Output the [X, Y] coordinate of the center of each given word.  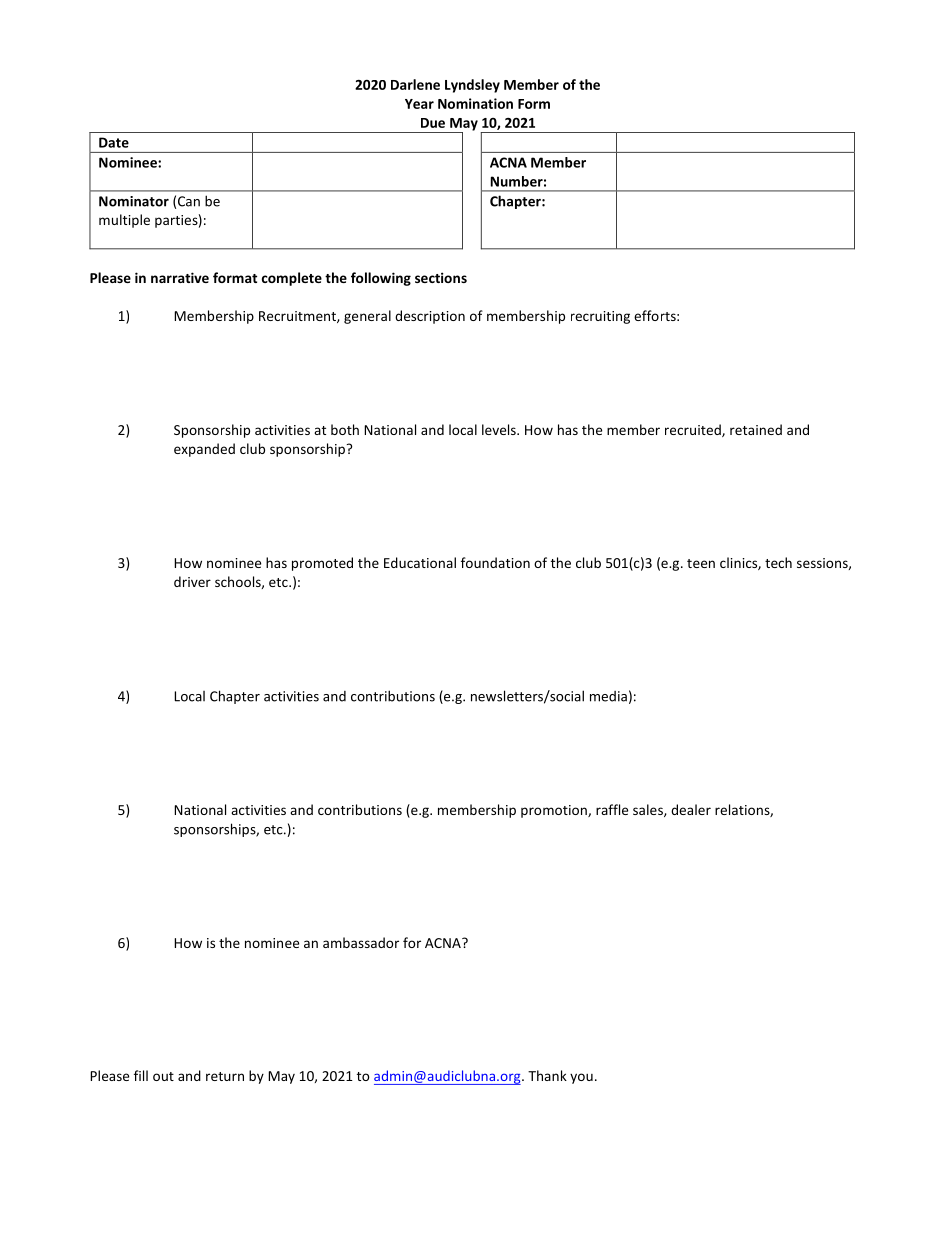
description [430, 317]
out [163, 1076]
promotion [555, 811]
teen [701, 563]
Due [433, 123]
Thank [547, 1075]
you [581, 1078]
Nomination [475, 103]
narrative [180, 277]
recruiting [600, 317]
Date [114, 142]
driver [192, 581]
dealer [691, 809]
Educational [420, 562]
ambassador [361, 942]
